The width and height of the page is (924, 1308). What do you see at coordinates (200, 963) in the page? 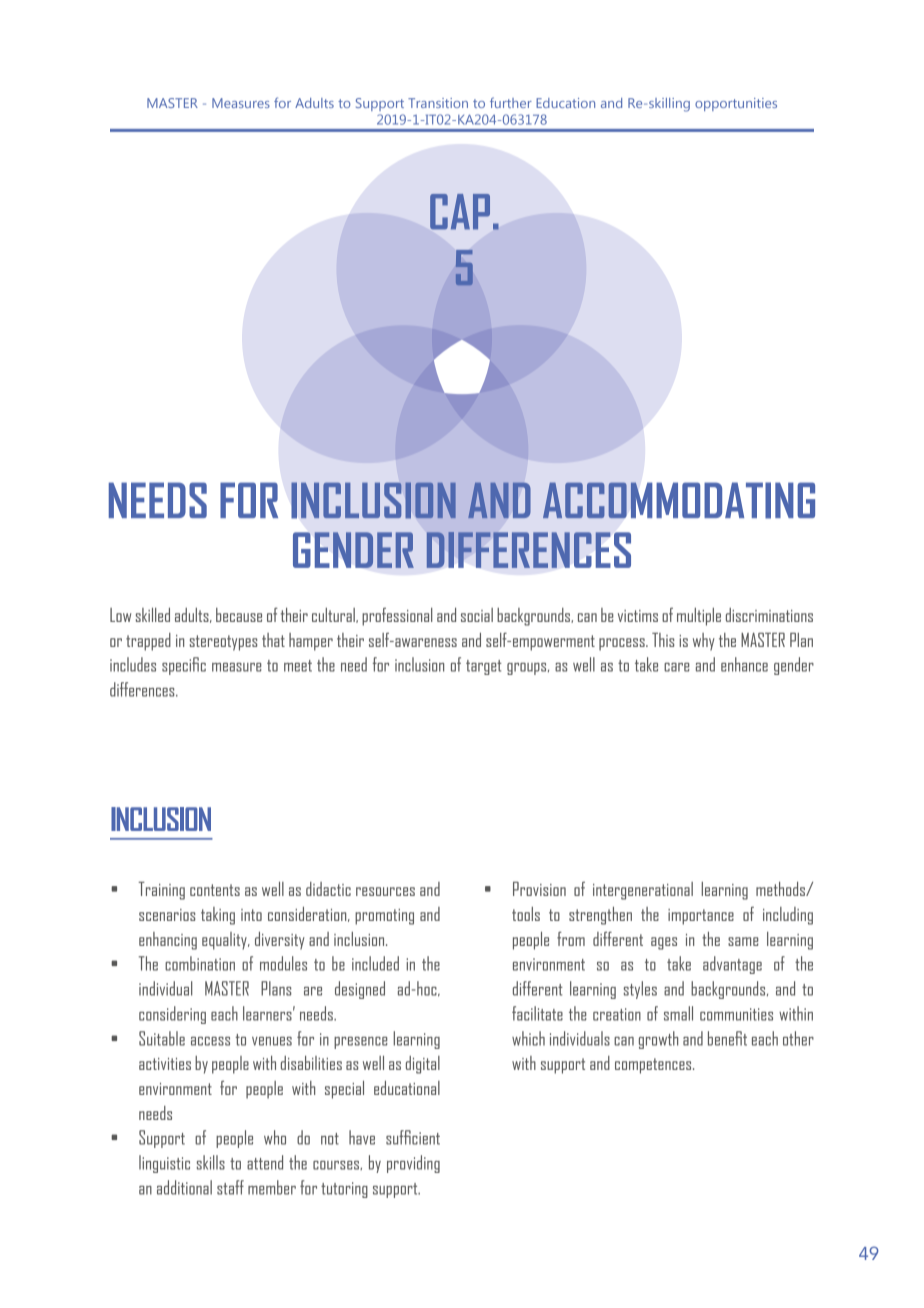
I see `combination` at bounding box center [200, 963].
